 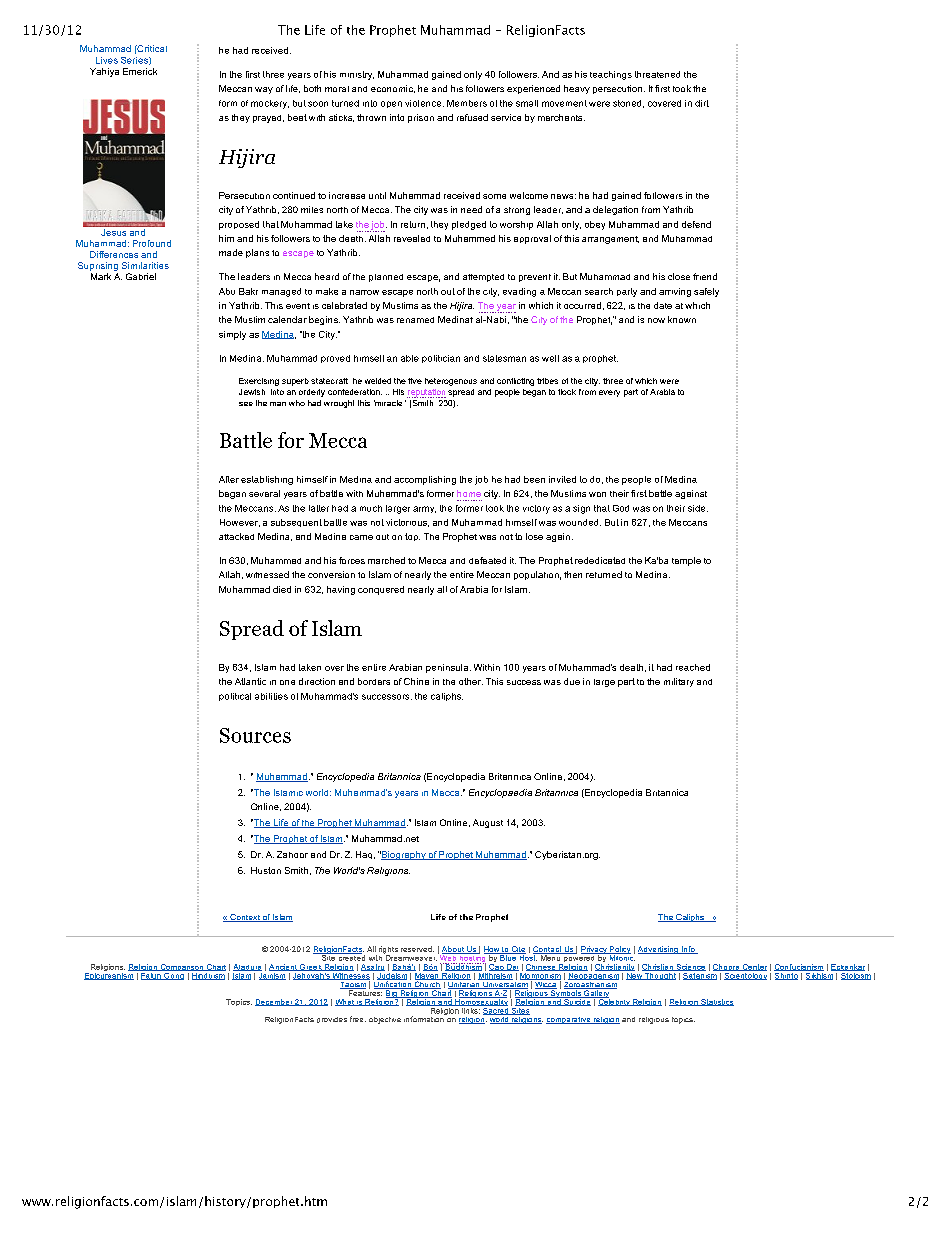 What do you see at coordinates (698, 508) in the screenshot?
I see `side` at bounding box center [698, 508].
